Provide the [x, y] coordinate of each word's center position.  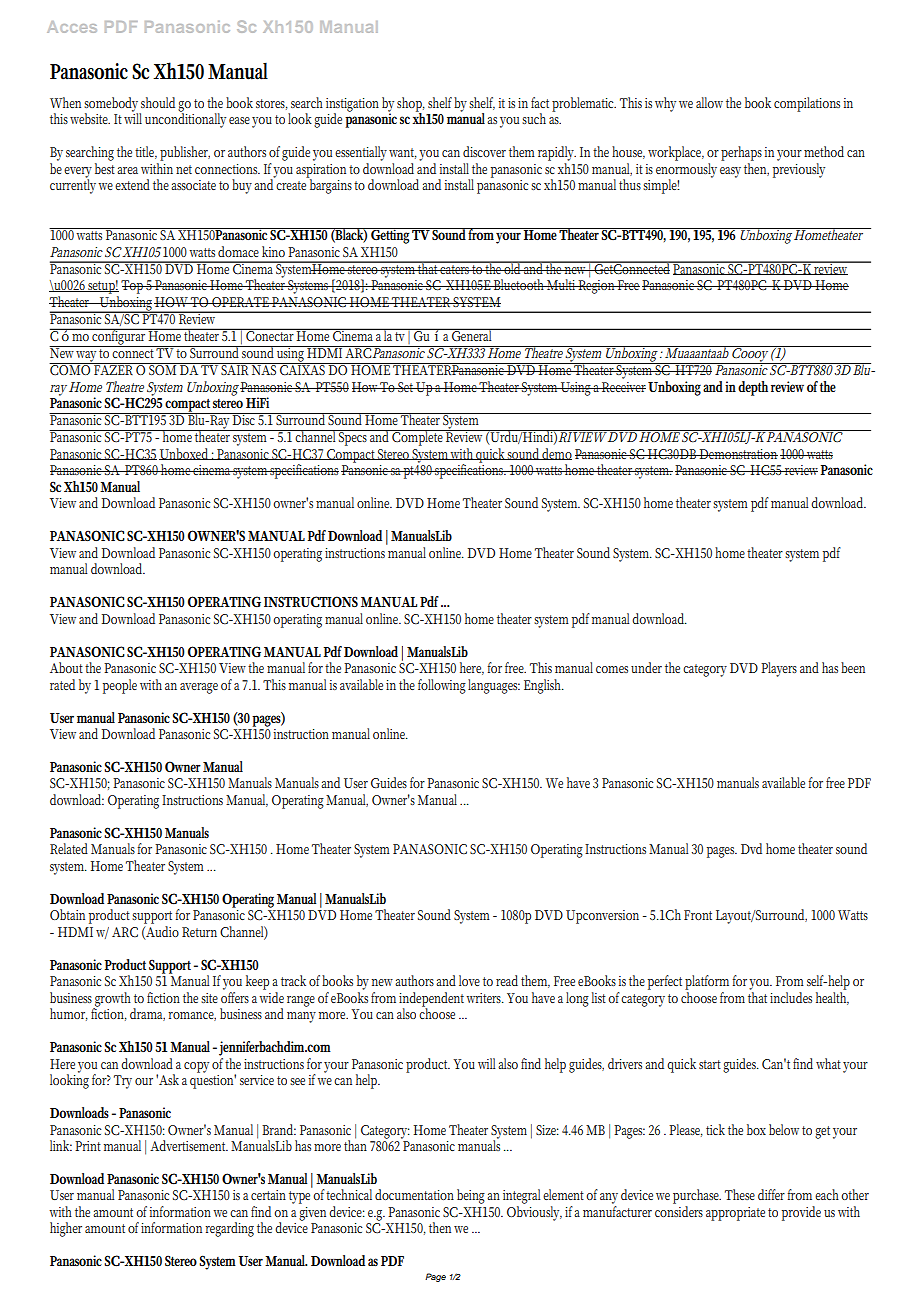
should [158, 102]
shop [411, 105]
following [442, 686]
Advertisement [189, 1145]
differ [771, 1194]
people [120, 686]
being [472, 1196]
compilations [807, 104]
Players [779, 669]
